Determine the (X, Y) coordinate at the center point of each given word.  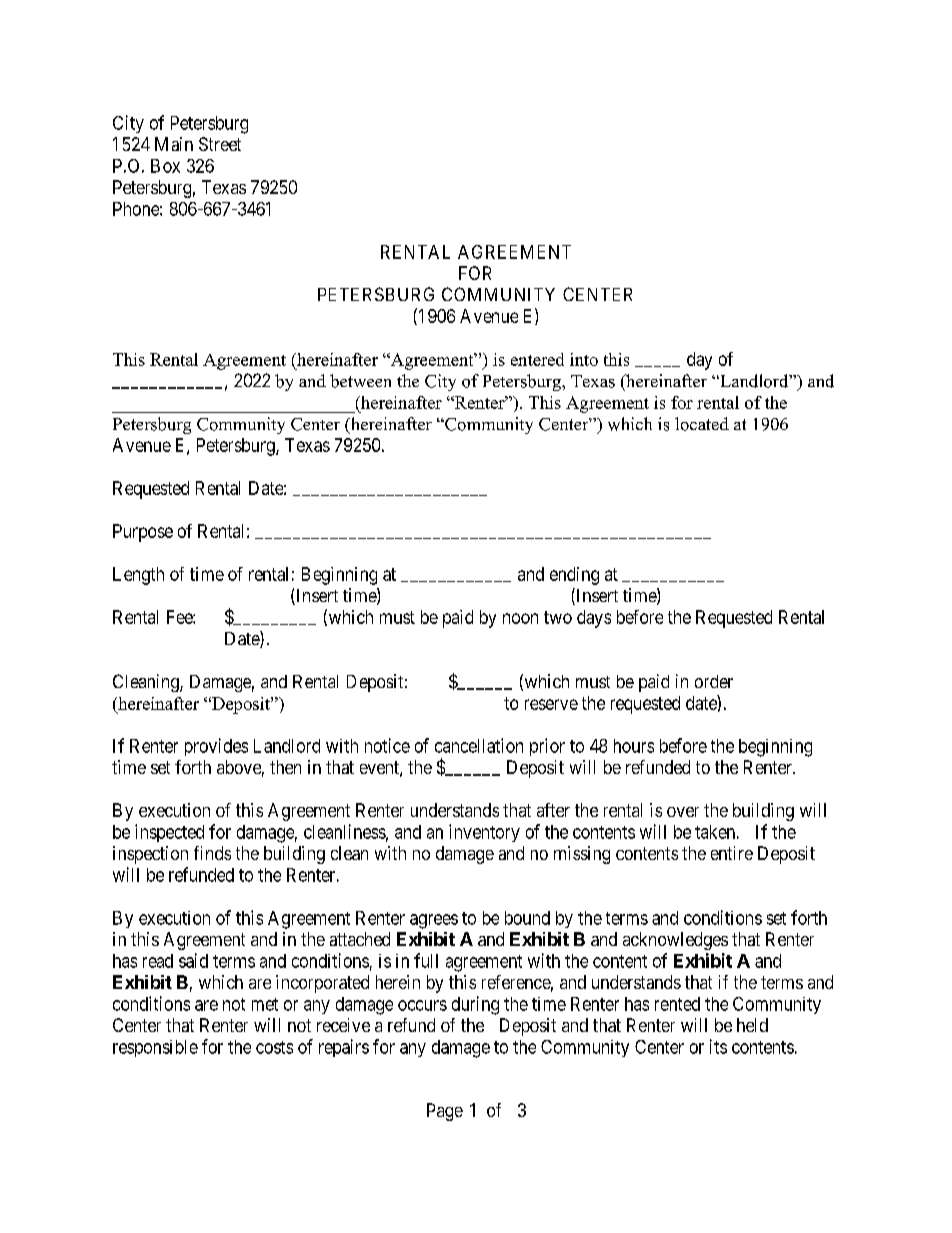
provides (216, 747)
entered (537, 359)
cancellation (479, 745)
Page (445, 1112)
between (360, 381)
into (584, 359)
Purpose (143, 533)
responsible (155, 1048)
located (702, 424)
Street (220, 144)
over (683, 812)
